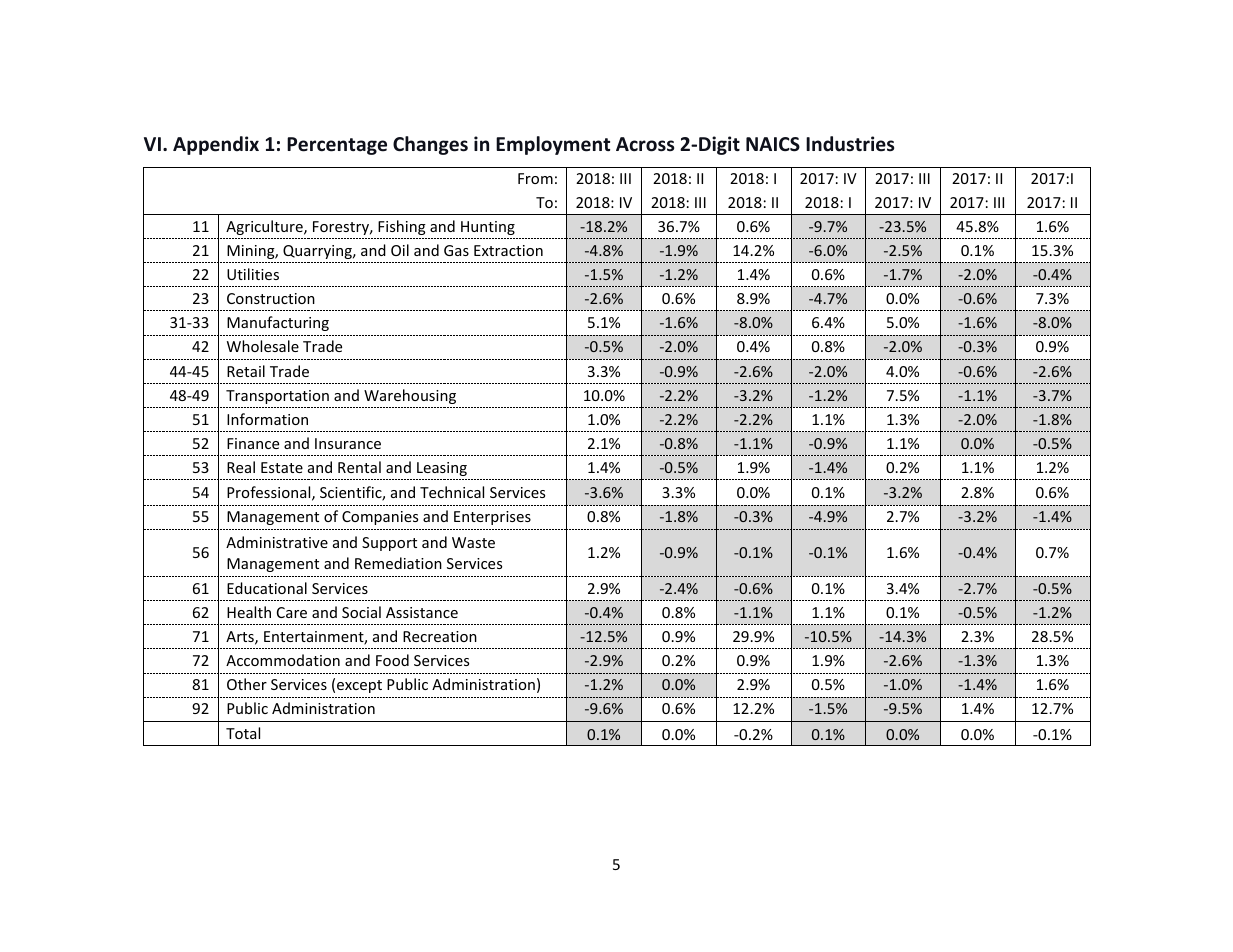  Describe the element at coordinates (508, 250) in the page. I see `Extraction` at that location.
